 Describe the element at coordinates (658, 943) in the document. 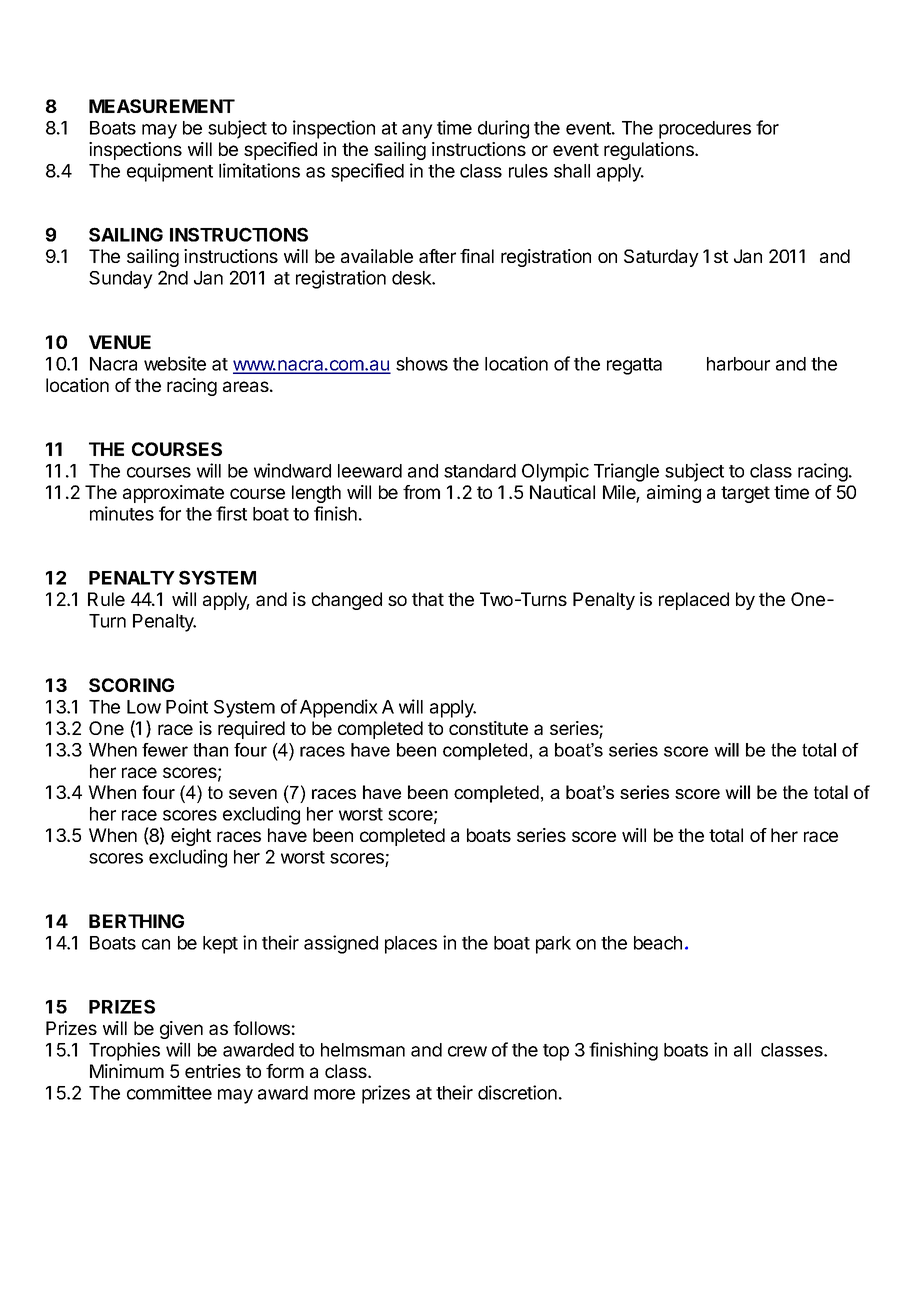

I see `beach` at that location.
